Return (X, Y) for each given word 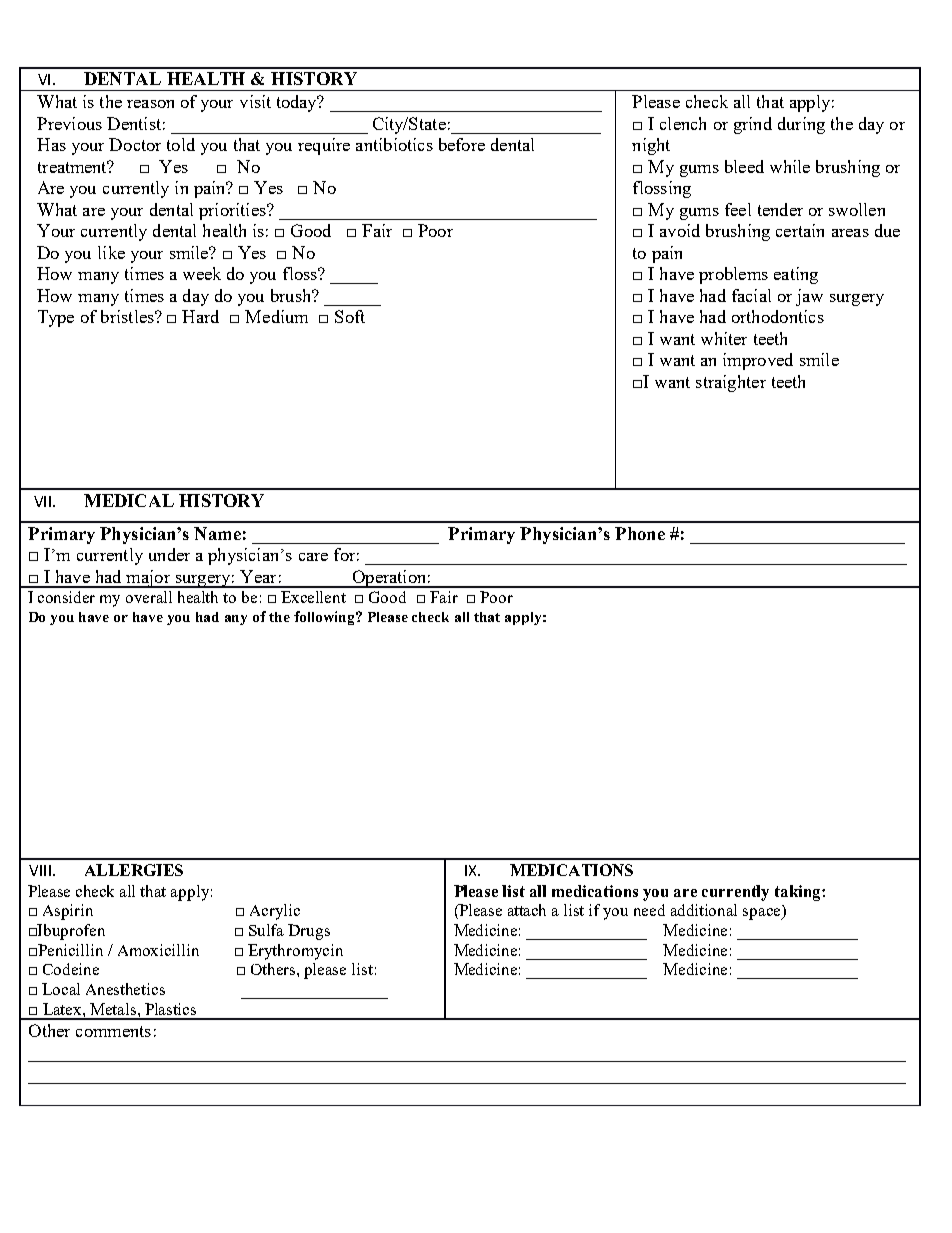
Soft (350, 316)
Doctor (135, 144)
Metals (114, 1009)
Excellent (313, 597)
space (763, 914)
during (801, 125)
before (462, 144)
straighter (731, 383)
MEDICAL (129, 500)
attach (527, 910)
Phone (640, 533)
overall (149, 597)
